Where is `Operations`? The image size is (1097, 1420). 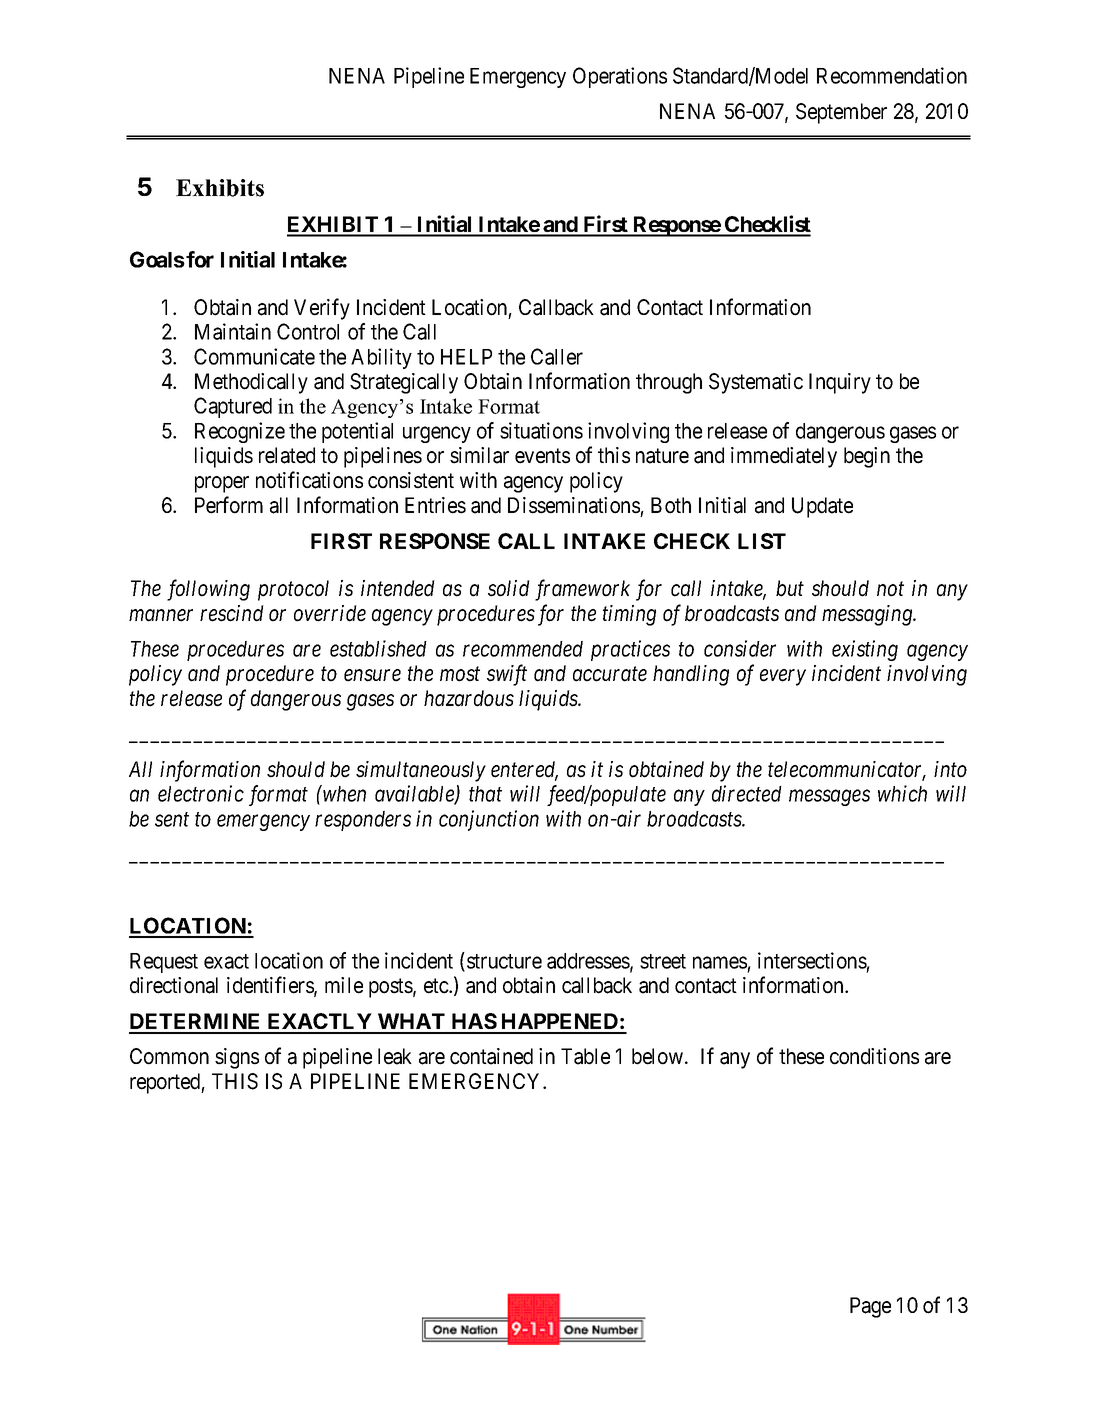
Operations is located at coordinates (620, 77).
